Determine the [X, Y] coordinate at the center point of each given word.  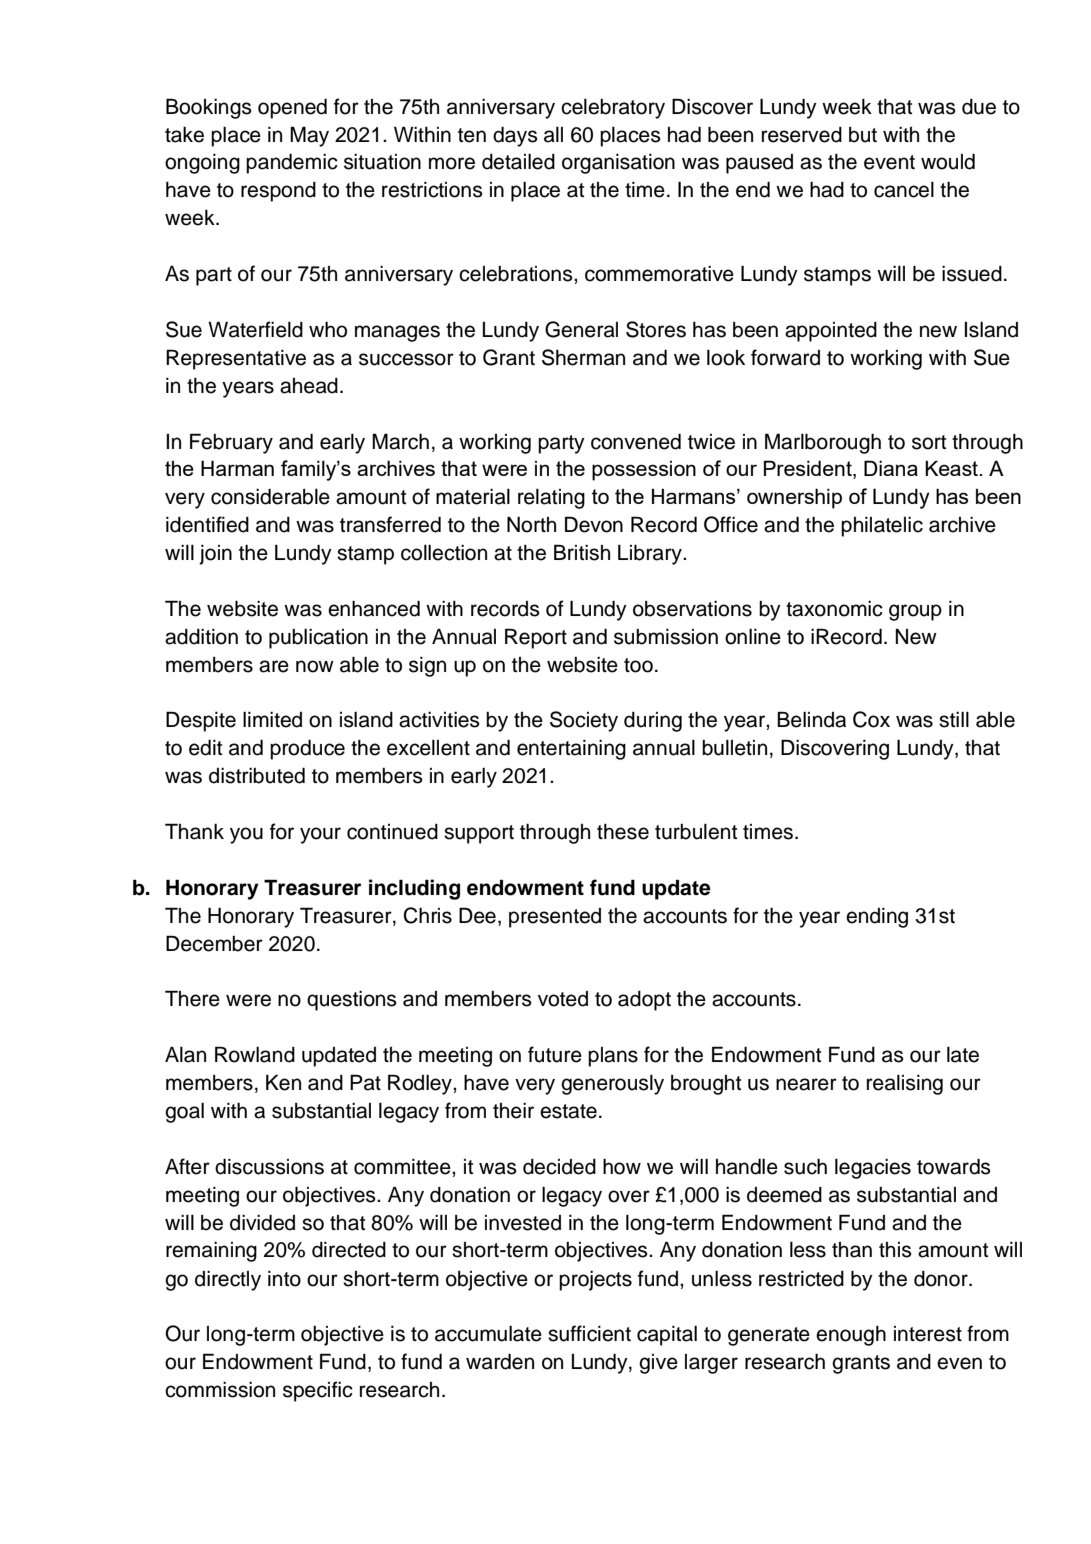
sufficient [589, 1333]
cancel [904, 190]
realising [905, 1085]
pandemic [292, 163]
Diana [891, 468]
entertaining [571, 750]
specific [318, 1391]
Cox [871, 719]
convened [636, 441]
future [555, 1054]
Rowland [255, 1054]
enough [851, 1336]
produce [307, 749]
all [553, 135]
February [231, 443]
